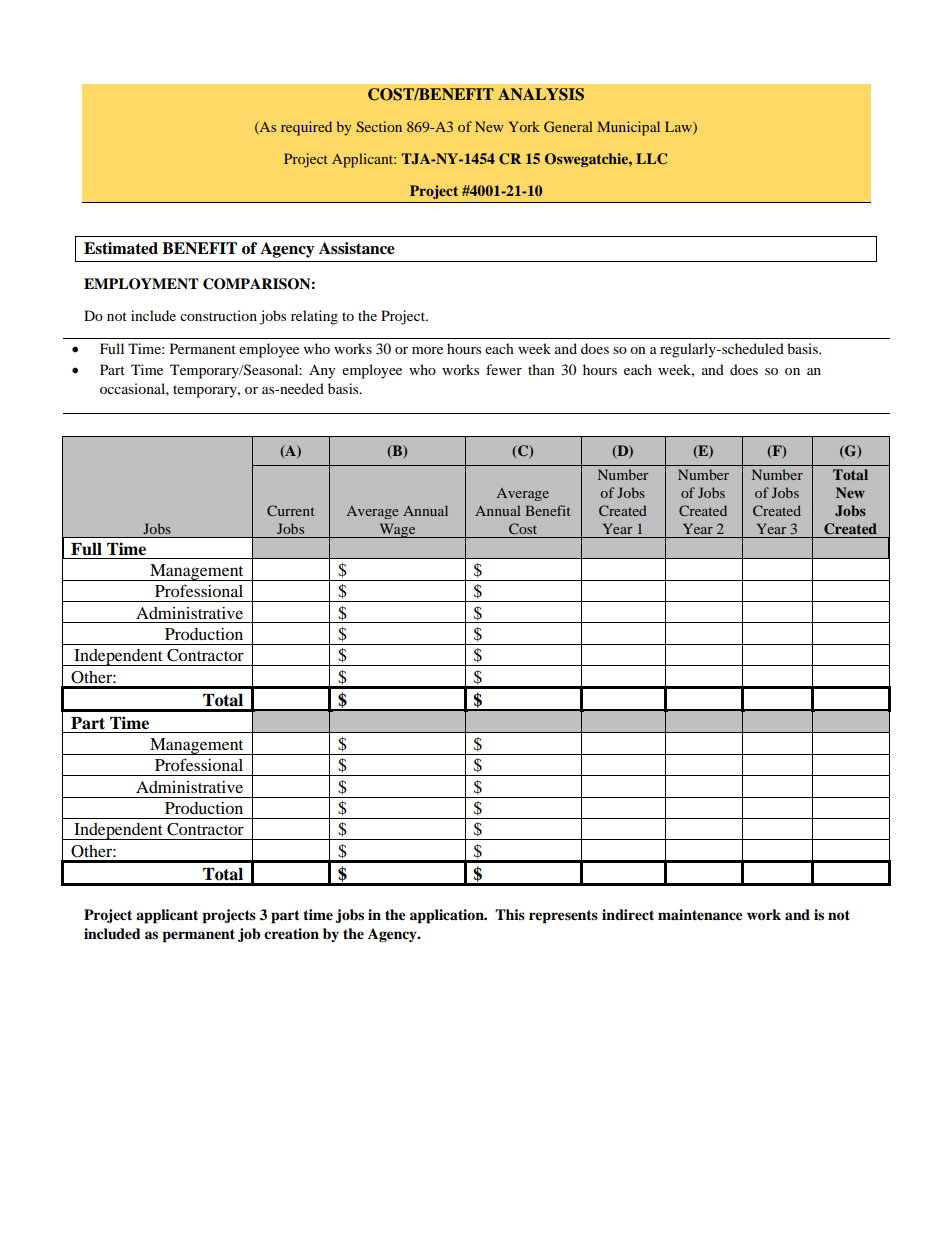 The width and height of the document is (952, 1233). Describe the element at coordinates (291, 934) in the document. I see `creation` at that location.
